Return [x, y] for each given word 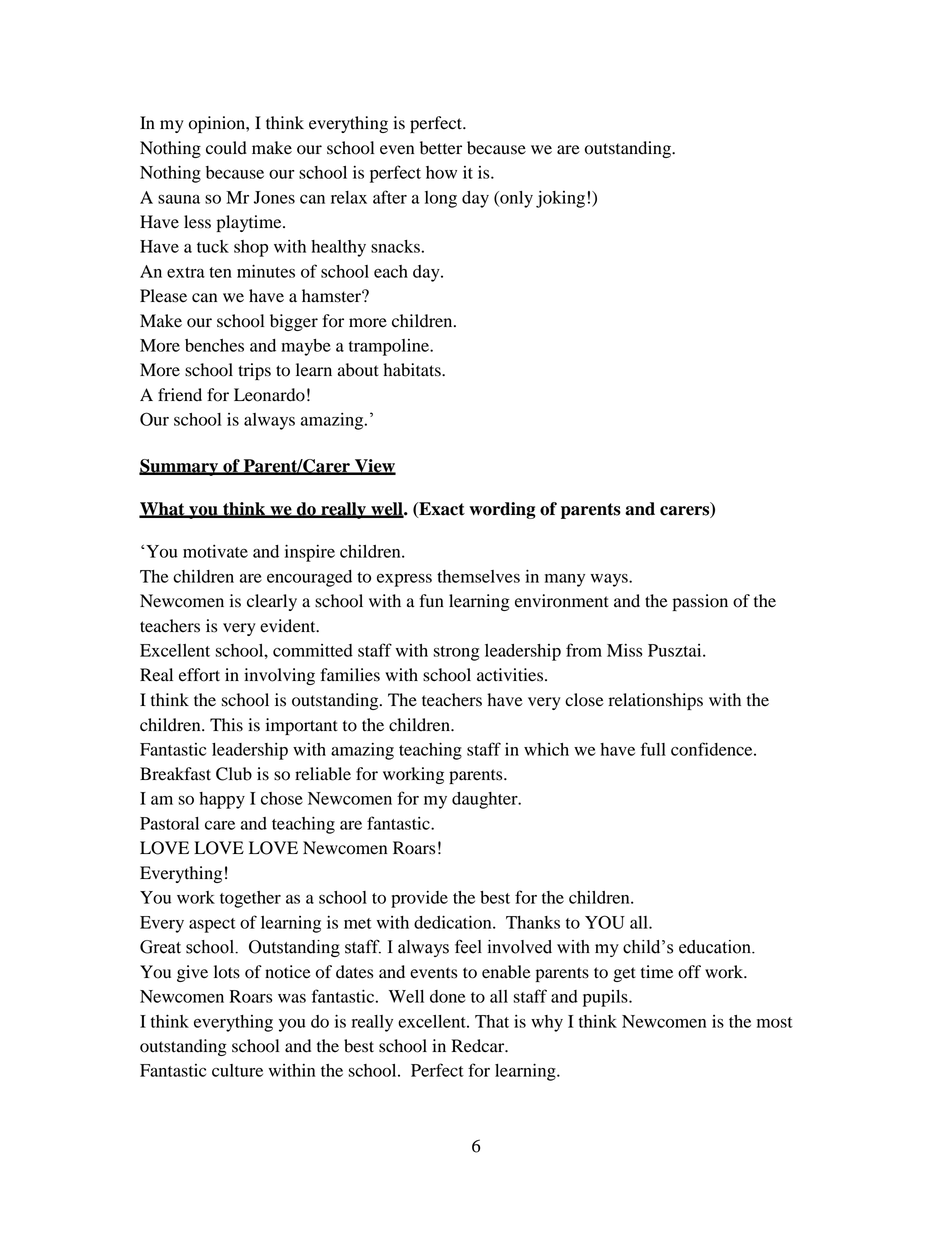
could [226, 148]
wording [502, 510]
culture [237, 1070]
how [441, 172]
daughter [486, 800]
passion [700, 602]
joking [560, 199]
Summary [179, 467]
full [653, 749]
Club [234, 774]
